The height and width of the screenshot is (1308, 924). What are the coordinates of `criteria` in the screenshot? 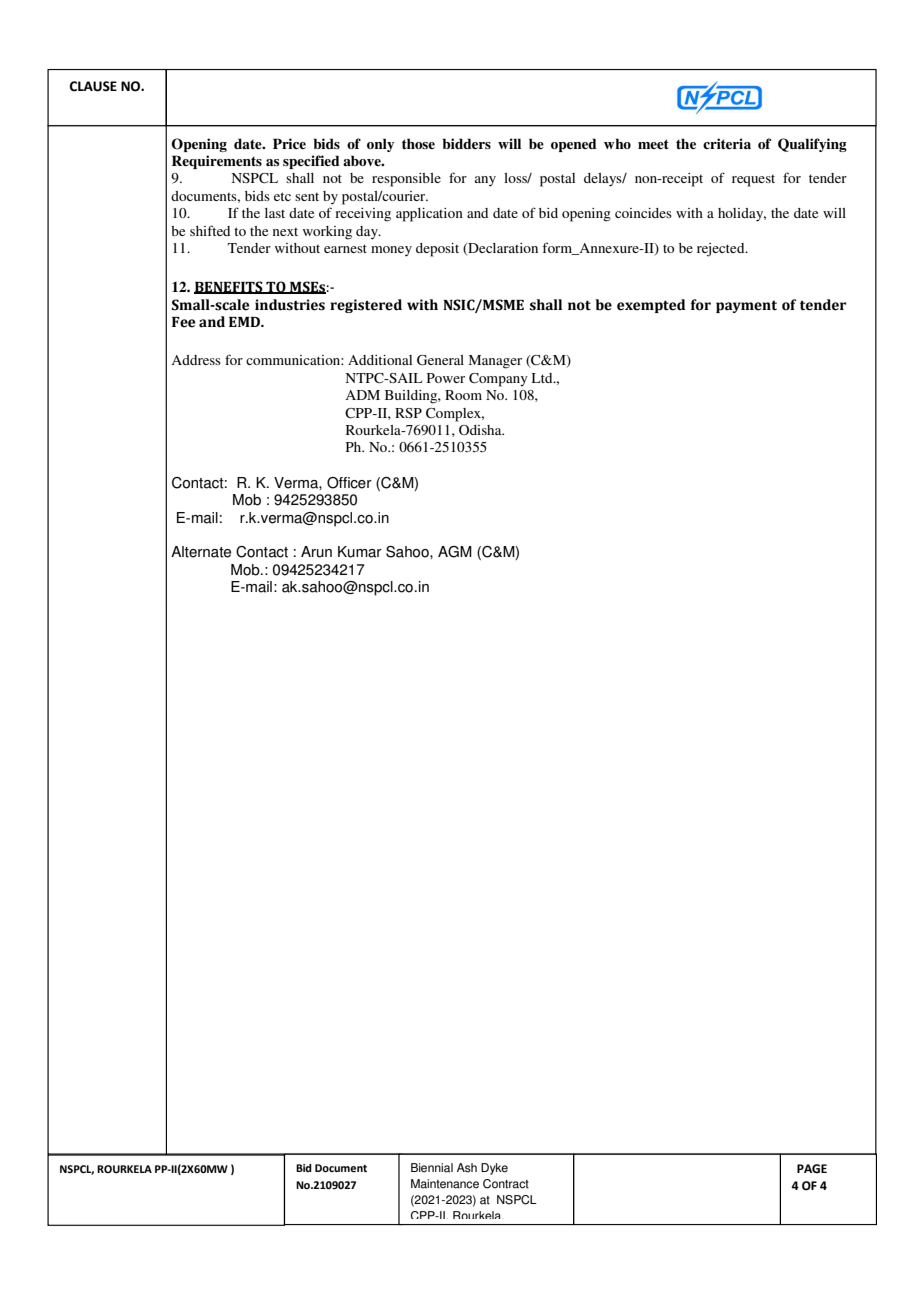 It's located at (727, 143).
